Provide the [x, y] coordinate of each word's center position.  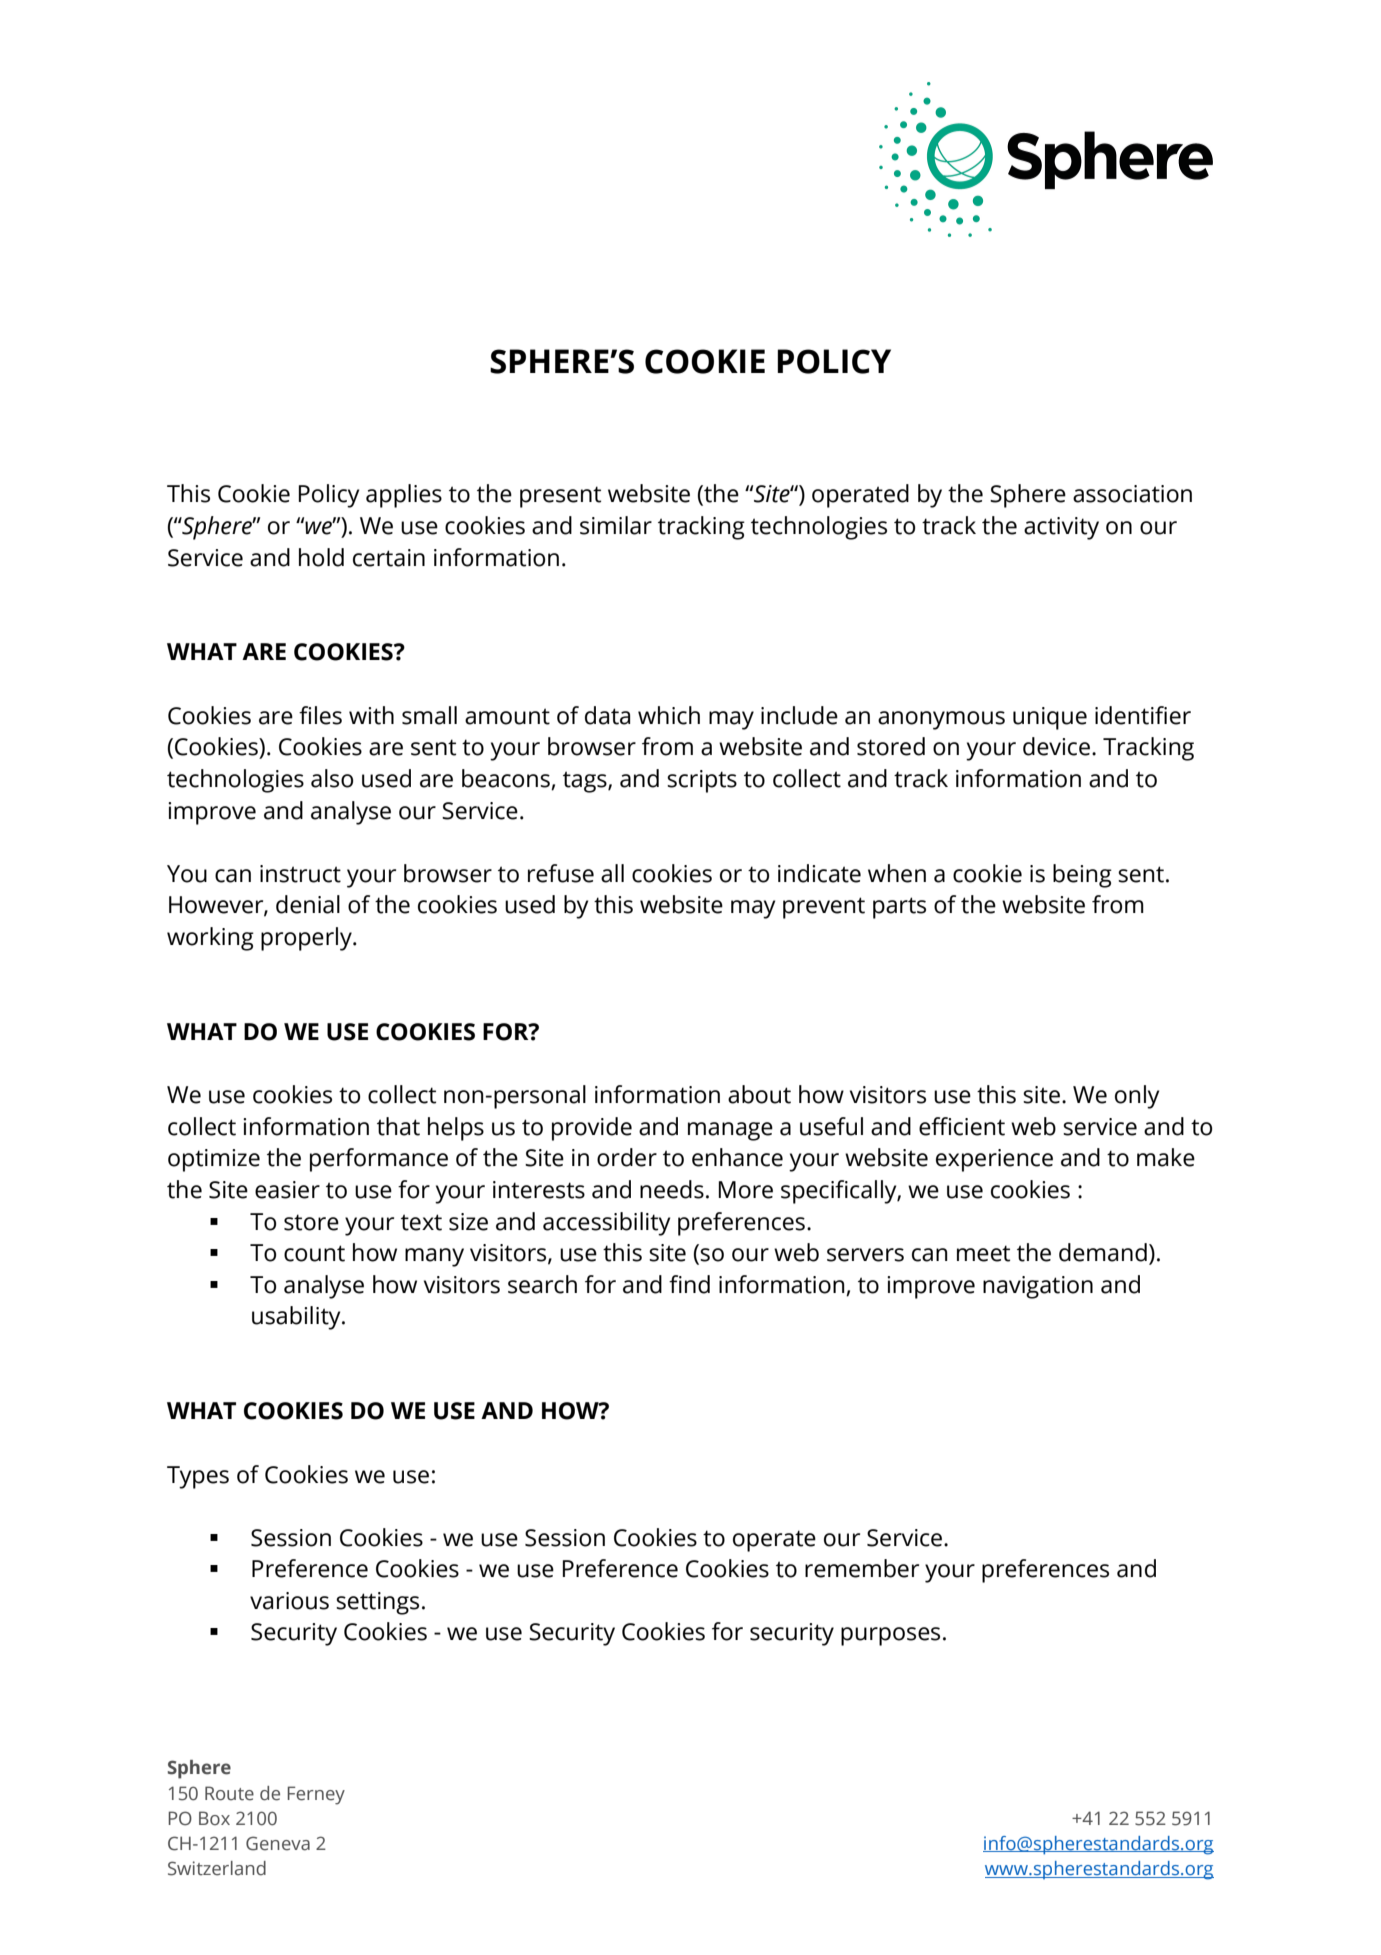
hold [321, 557]
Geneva [278, 1843]
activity [1061, 528]
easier [287, 1190]
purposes [890, 1636]
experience [994, 1160]
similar [616, 525]
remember [862, 1568]
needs [672, 1189]
